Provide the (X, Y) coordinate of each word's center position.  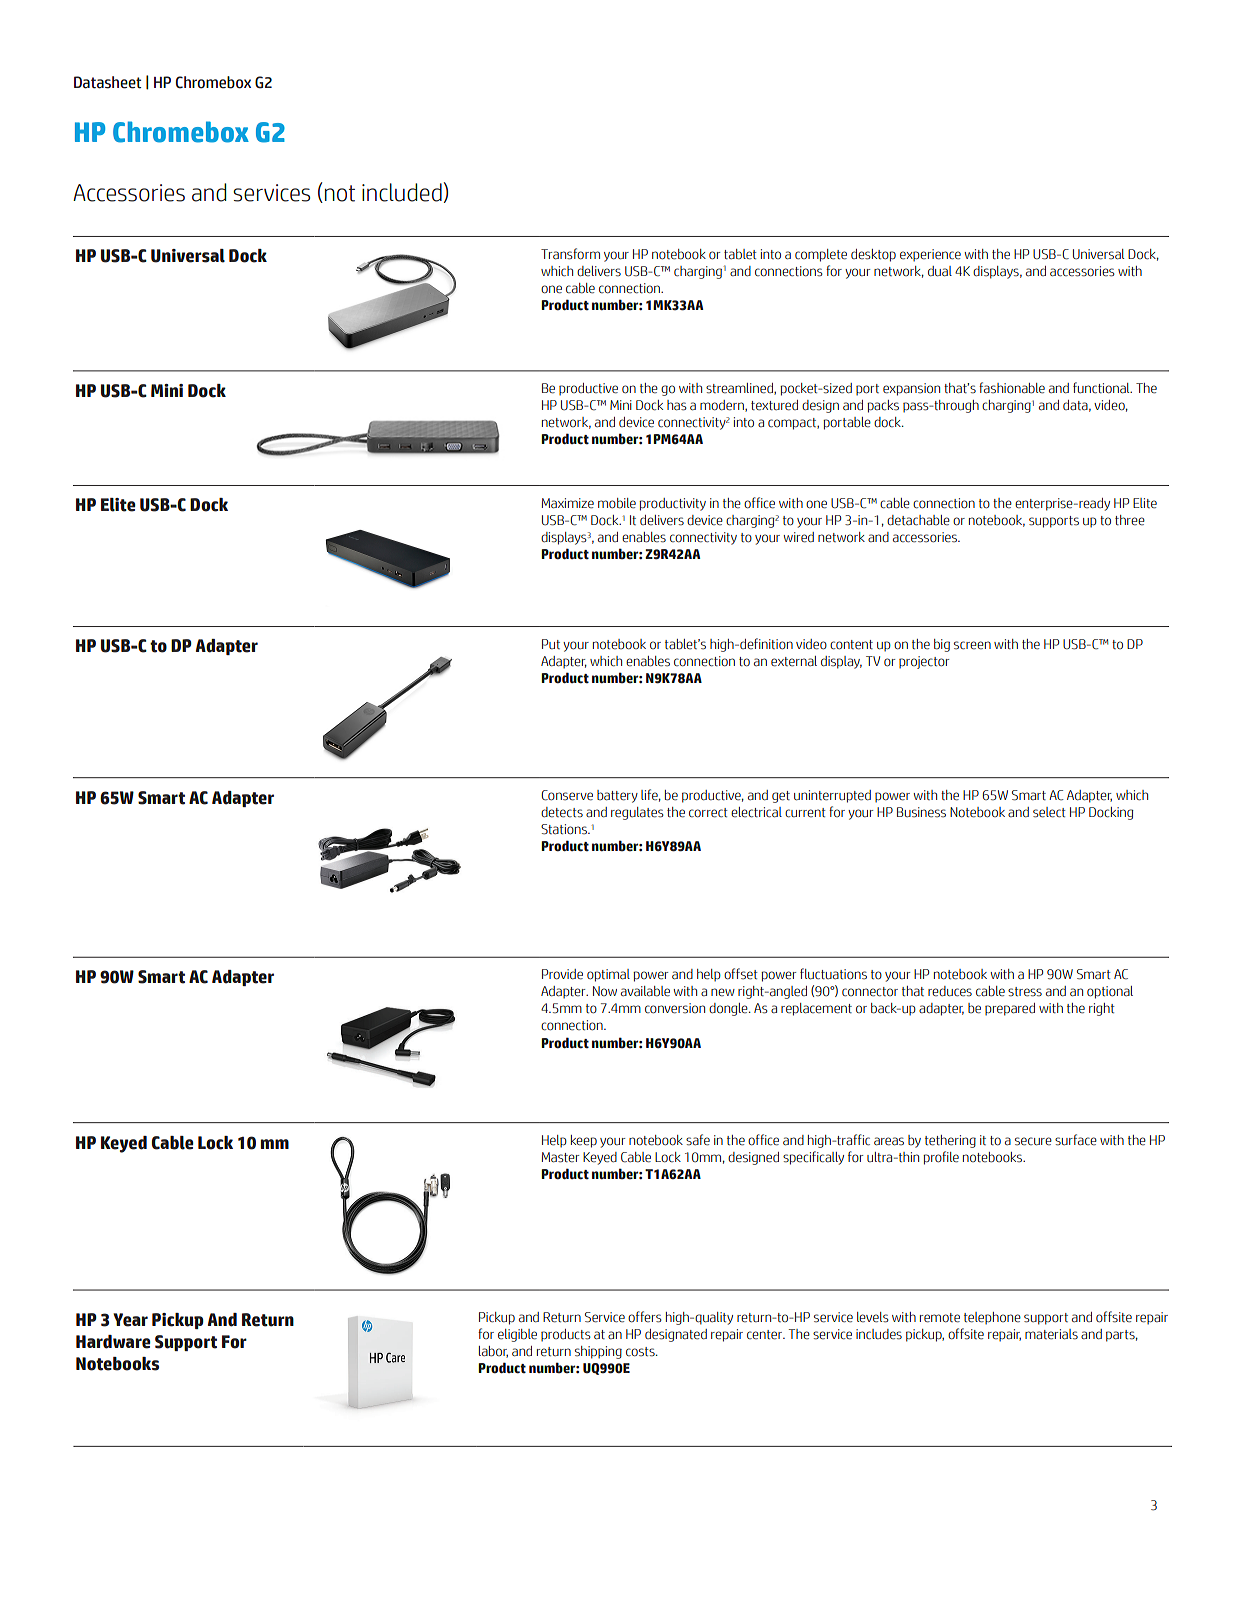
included (402, 192)
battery (617, 796)
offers (645, 1317)
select (1049, 812)
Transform (570, 254)
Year (130, 1320)
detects (562, 812)
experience (930, 255)
